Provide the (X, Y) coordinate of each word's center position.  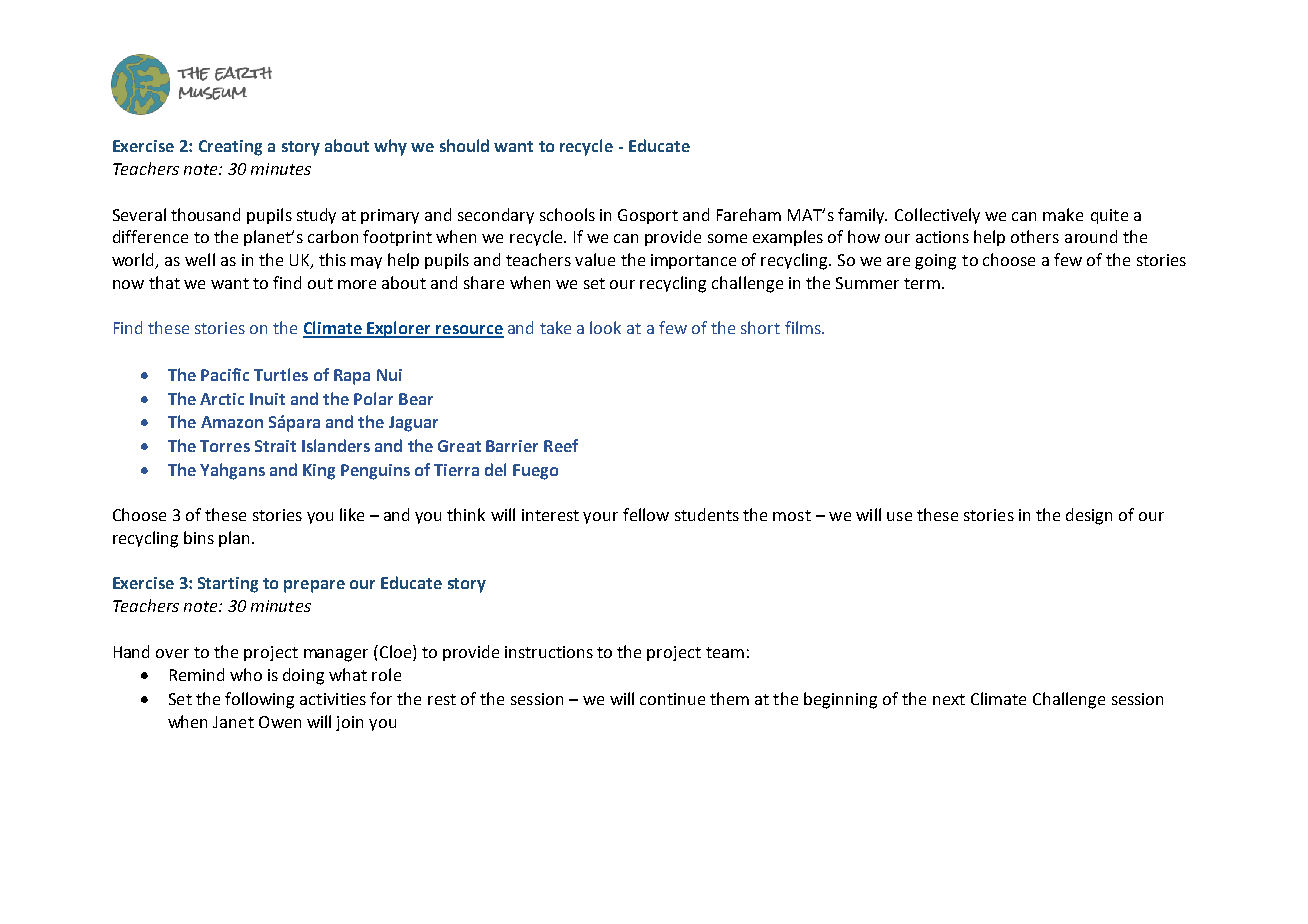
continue (672, 699)
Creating (230, 148)
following (259, 700)
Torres (225, 446)
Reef (561, 445)
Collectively (937, 216)
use (899, 516)
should (464, 145)
